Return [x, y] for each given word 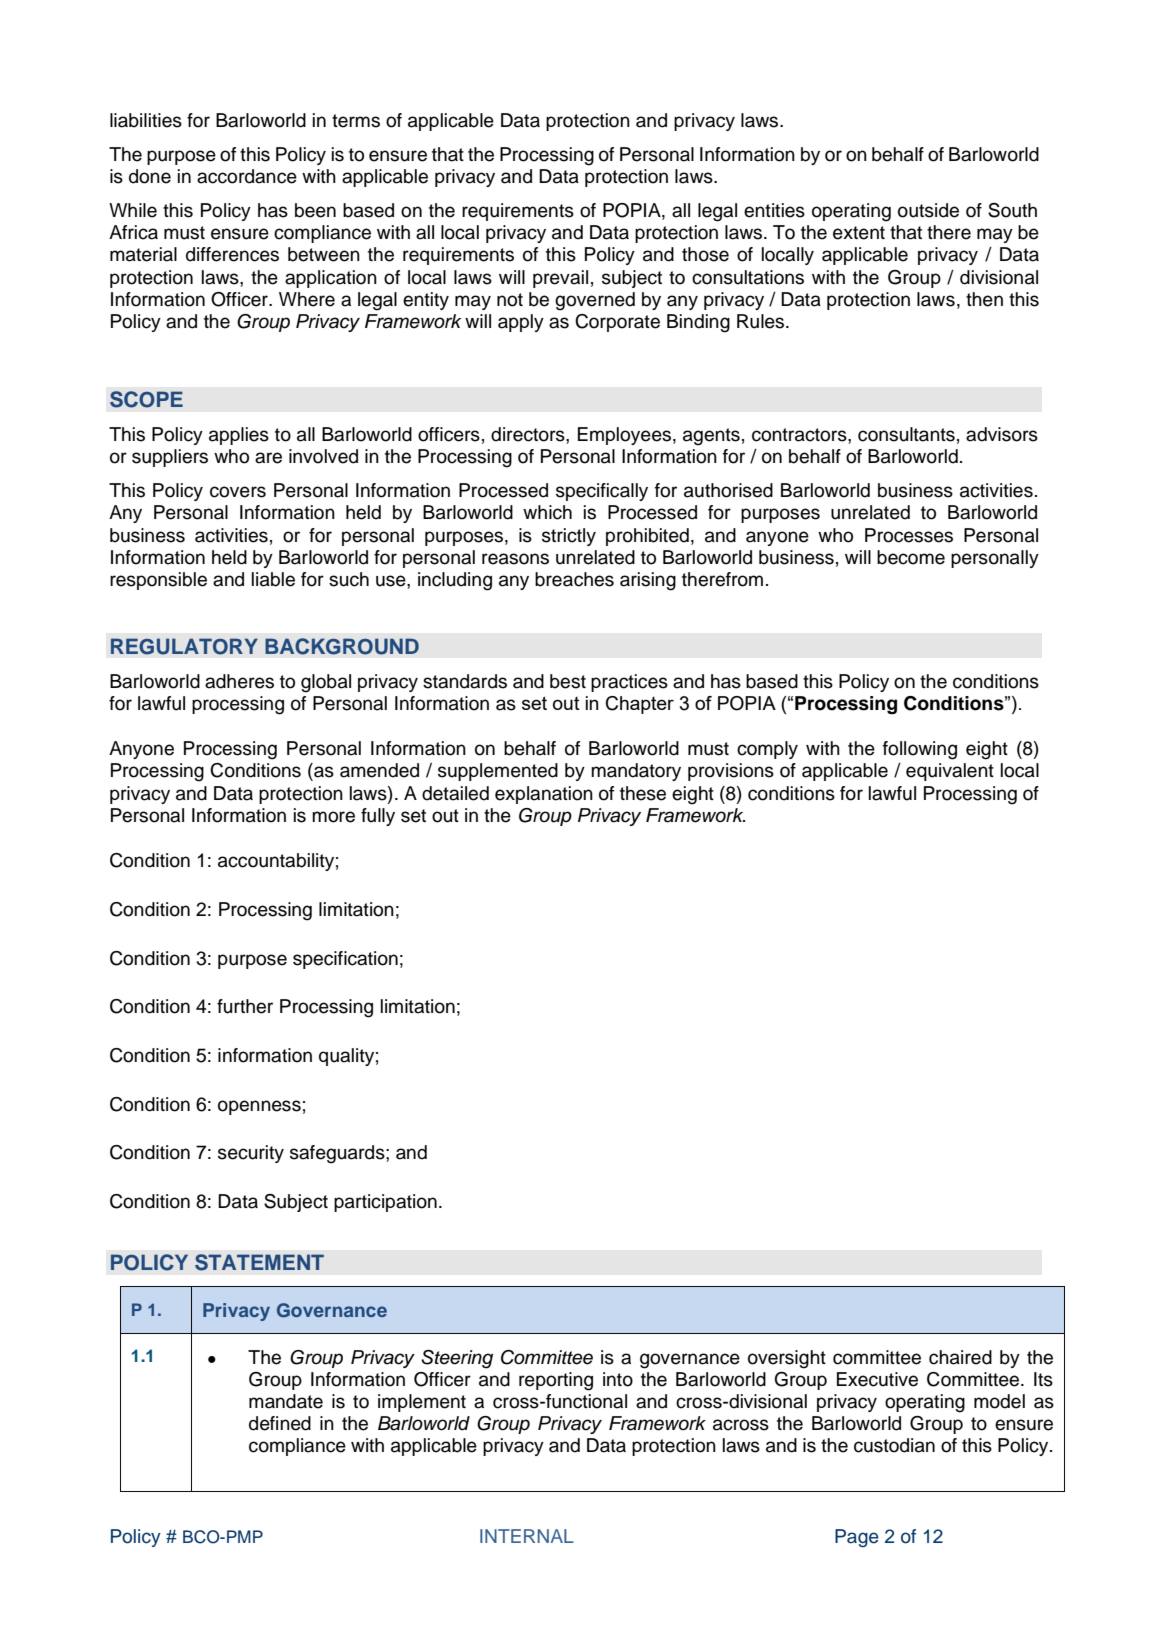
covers [238, 492]
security [251, 1154]
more [333, 817]
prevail [560, 279]
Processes [909, 535]
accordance [247, 176]
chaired [960, 1357]
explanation [544, 795]
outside [928, 210]
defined [280, 1423]
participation [385, 1203]
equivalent [950, 772]
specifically [602, 492]
